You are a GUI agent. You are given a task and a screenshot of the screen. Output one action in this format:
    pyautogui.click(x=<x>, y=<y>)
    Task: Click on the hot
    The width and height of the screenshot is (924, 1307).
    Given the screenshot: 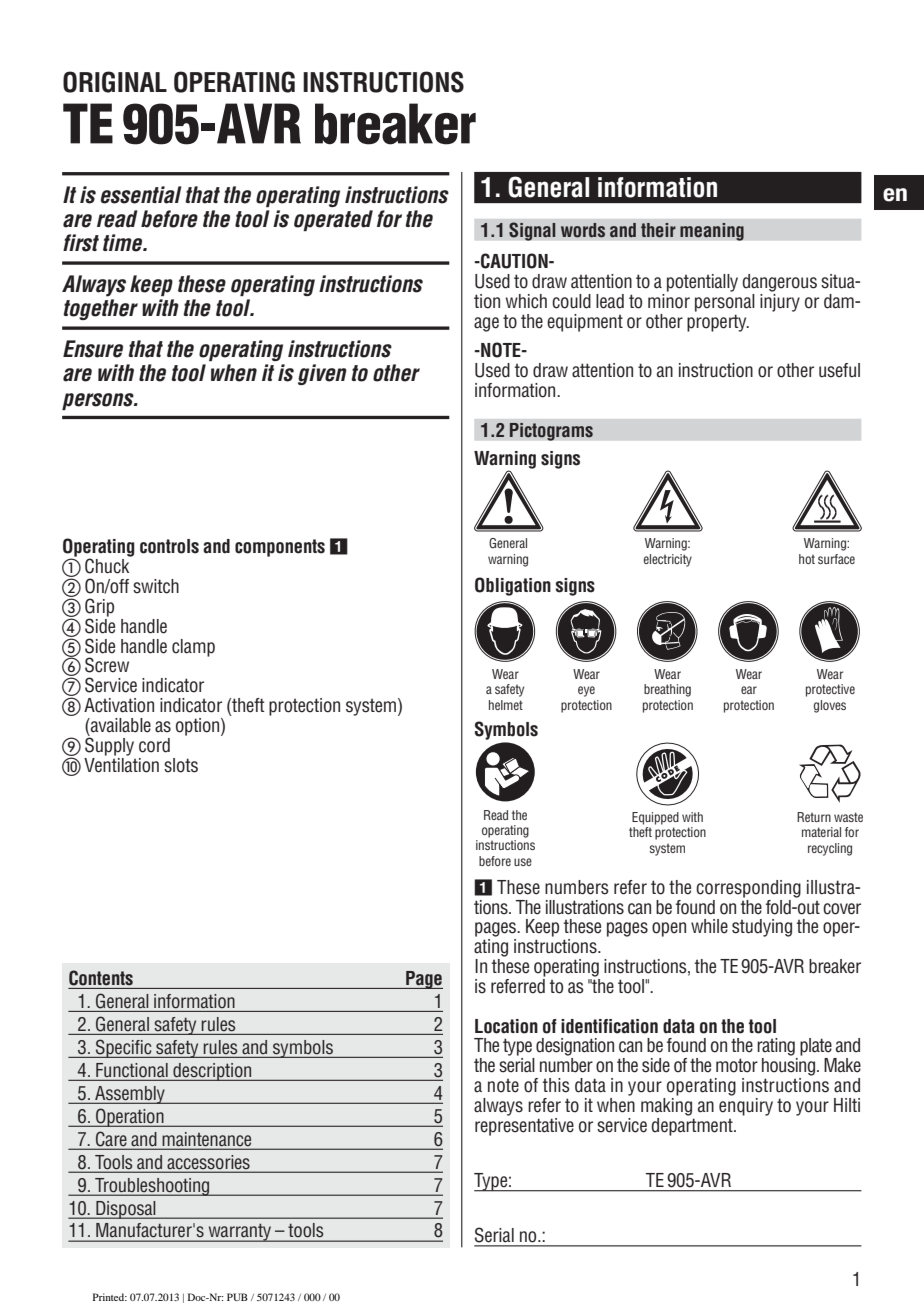 What is the action you would take?
    pyautogui.click(x=807, y=559)
